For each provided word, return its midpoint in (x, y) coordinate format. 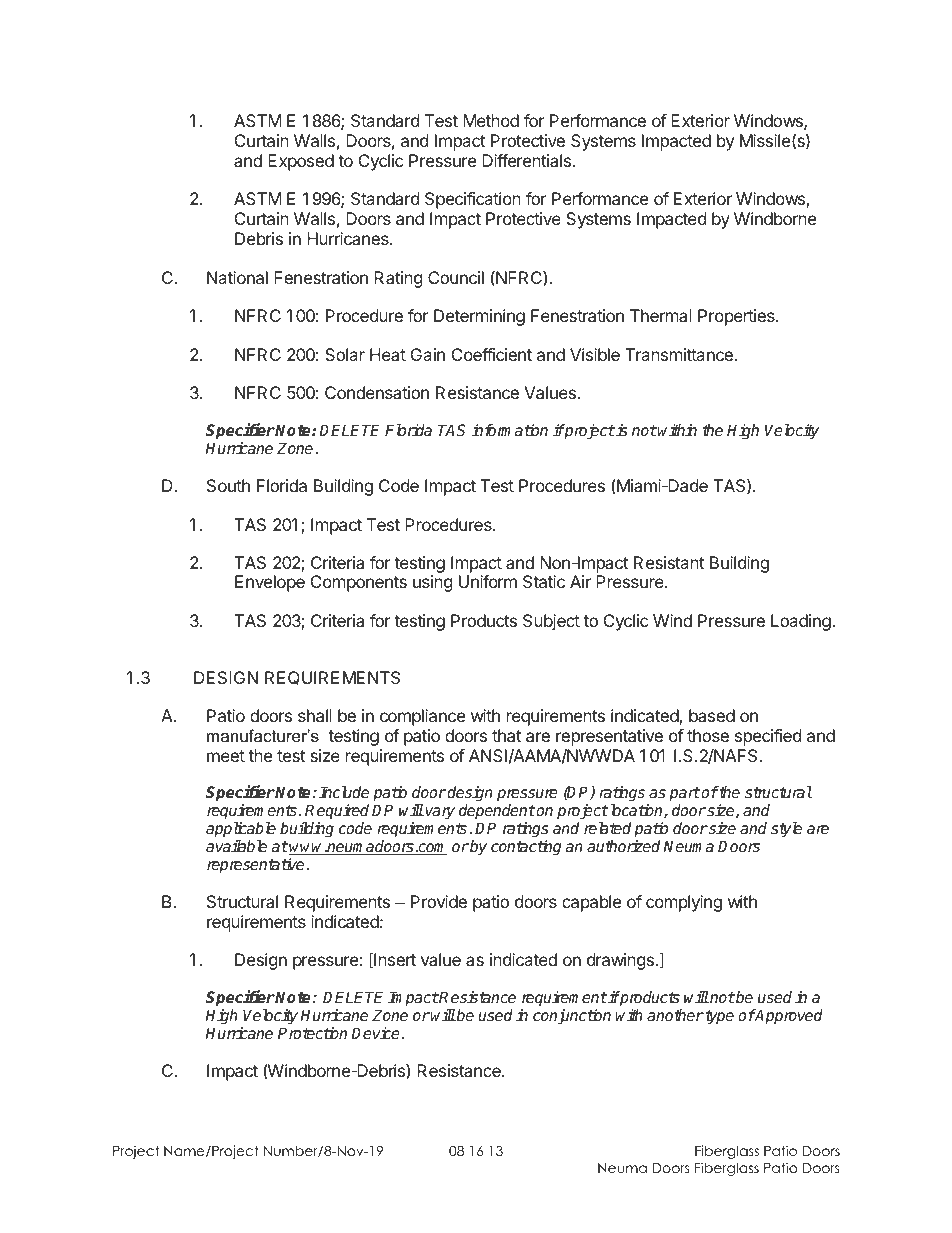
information (510, 430)
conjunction (572, 1017)
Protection (312, 1033)
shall (315, 715)
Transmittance (679, 354)
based (712, 715)
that (506, 735)
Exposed (301, 162)
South (228, 485)
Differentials (526, 160)
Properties (737, 317)
